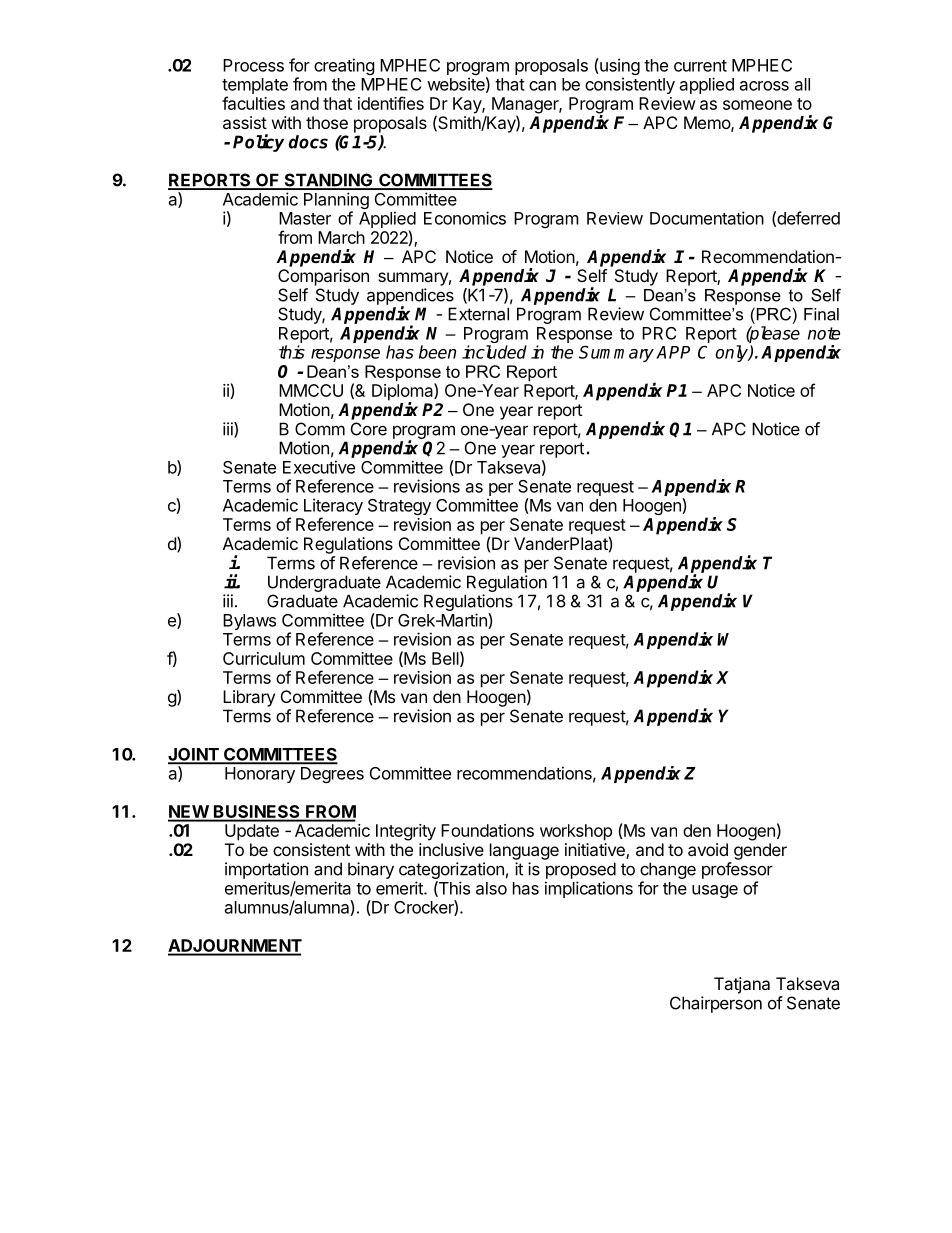 This screenshot has width=952, height=1233. What do you see at coordinates (487, 830) in the screenshot?
I see `Foundations` at bounding box center [487, 830].
